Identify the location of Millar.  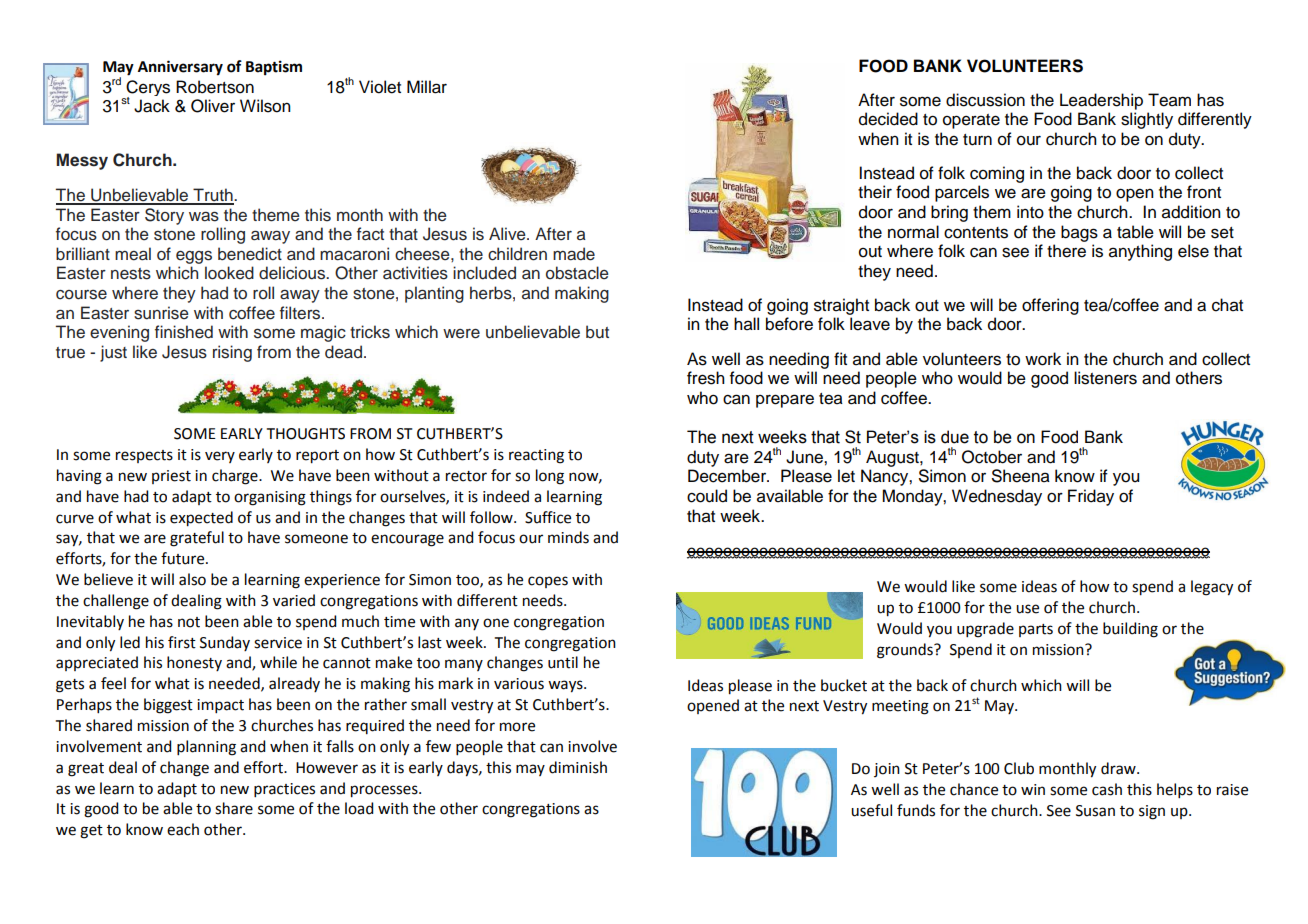
(427, 87).
